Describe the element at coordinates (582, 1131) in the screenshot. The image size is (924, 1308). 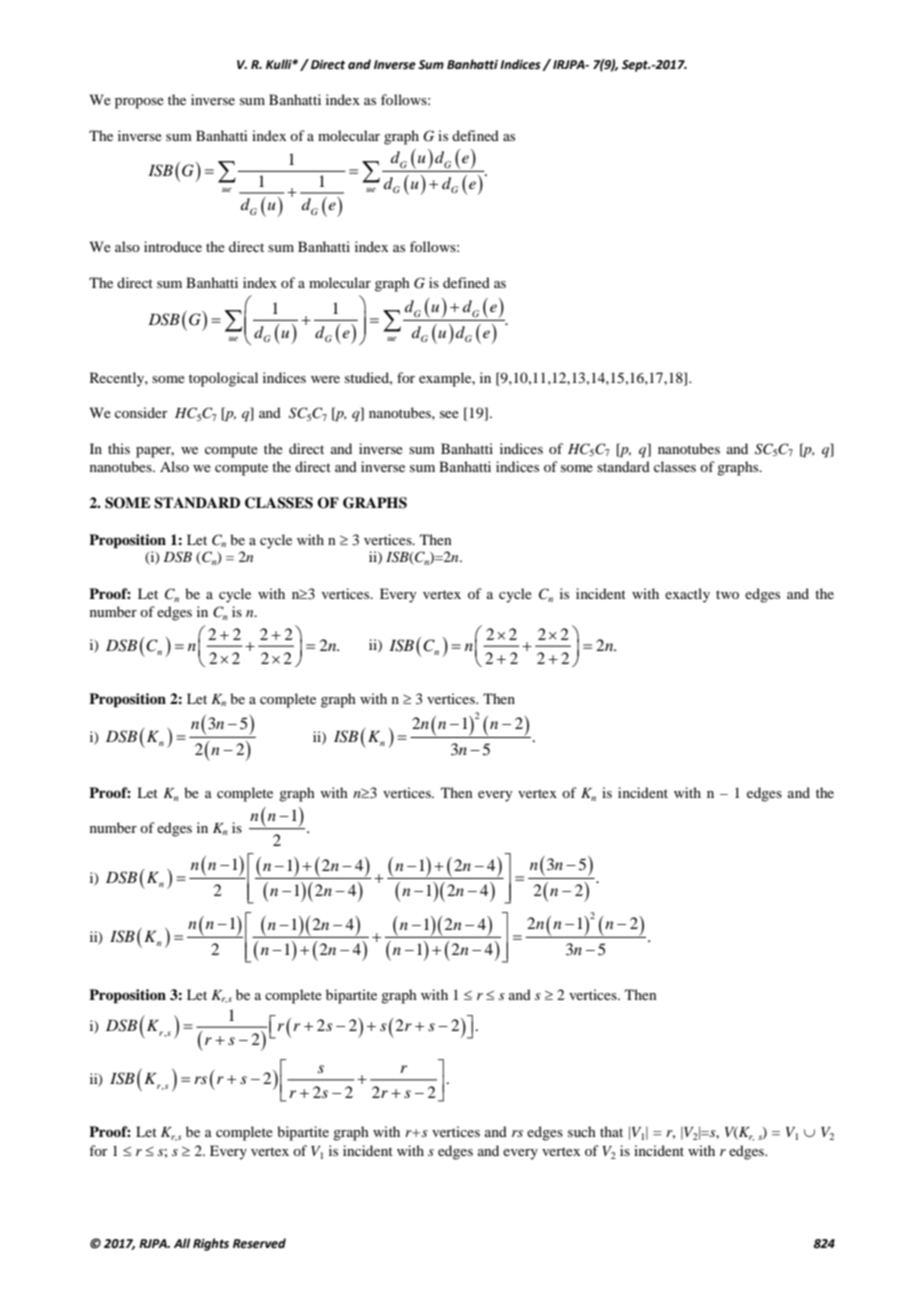
I see `such` at that location.
